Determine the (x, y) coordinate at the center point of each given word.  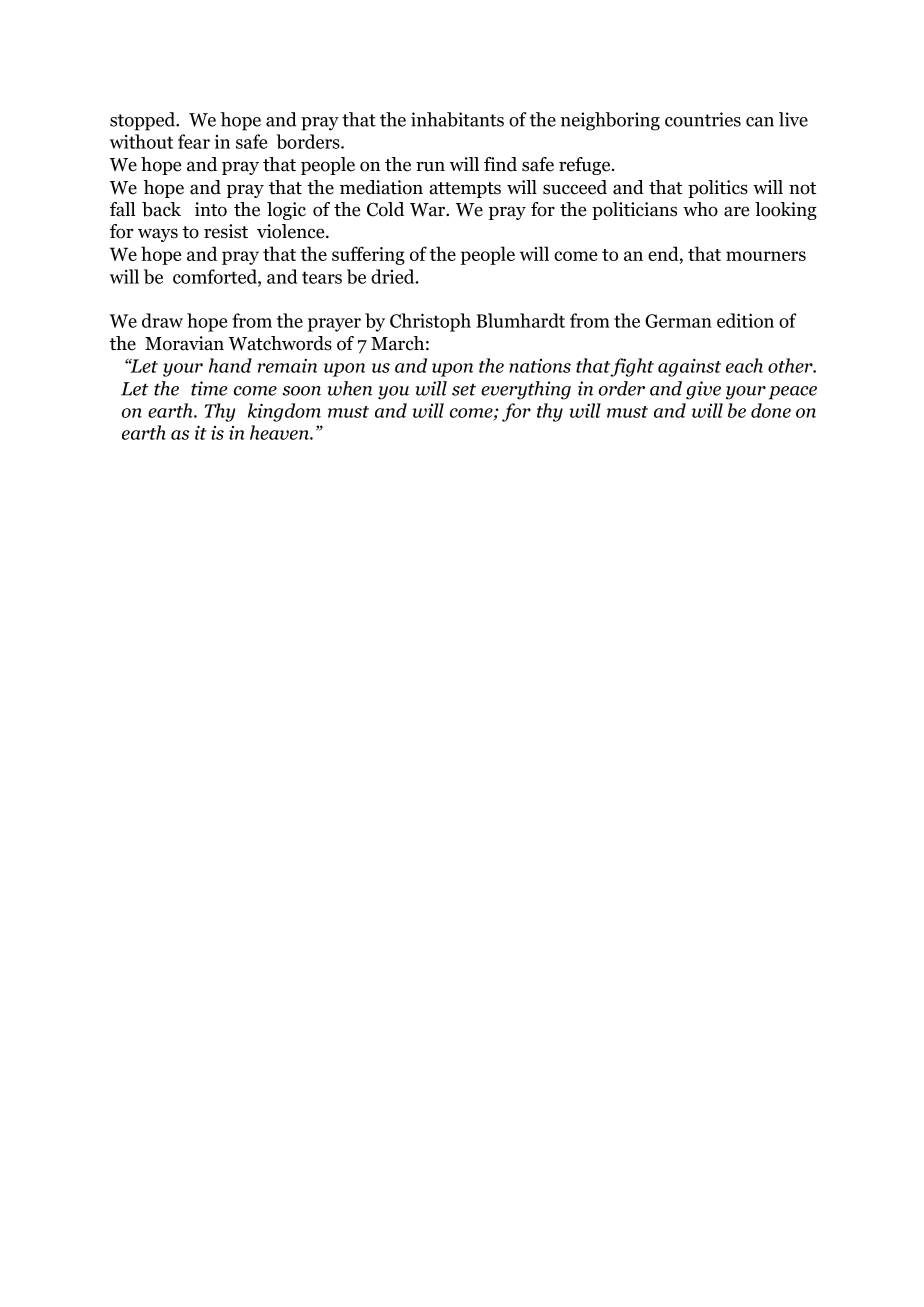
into (211, 209)
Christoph (430, 322)
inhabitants (457, 119)
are (736, 211)
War (429, 210)
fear (194, 141)
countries (703, 119)
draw (162, 320)
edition (745, 320)
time (209, 388)
